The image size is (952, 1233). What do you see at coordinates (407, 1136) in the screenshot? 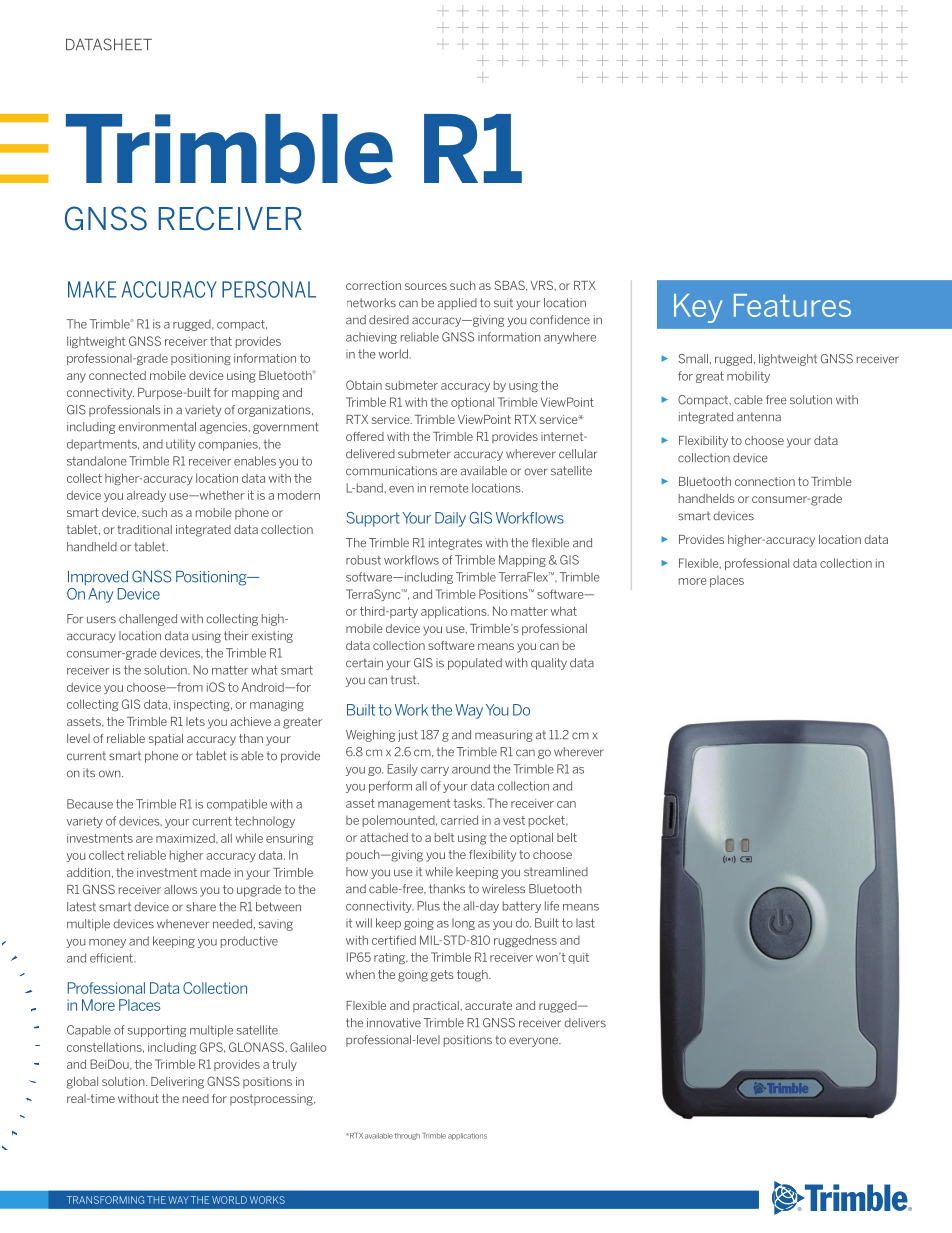
I see `through` at bounding box center [407, 1136].
